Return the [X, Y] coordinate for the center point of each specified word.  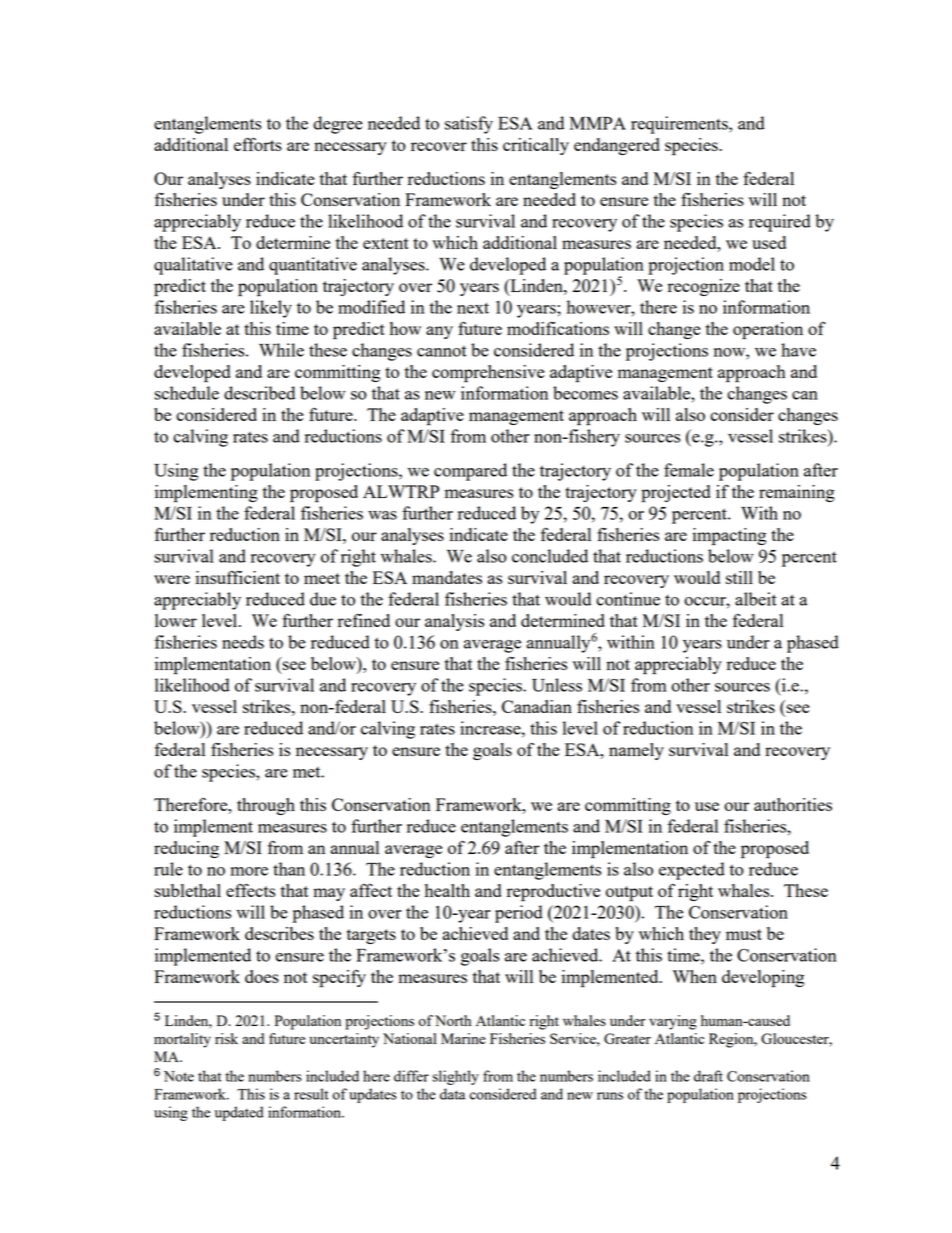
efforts [258, 144]
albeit [756, 599]
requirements [680, 125]
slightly [456, 1077]
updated [239, 1113]
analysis [454, 622]
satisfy [469, 125]
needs [243, 642]
